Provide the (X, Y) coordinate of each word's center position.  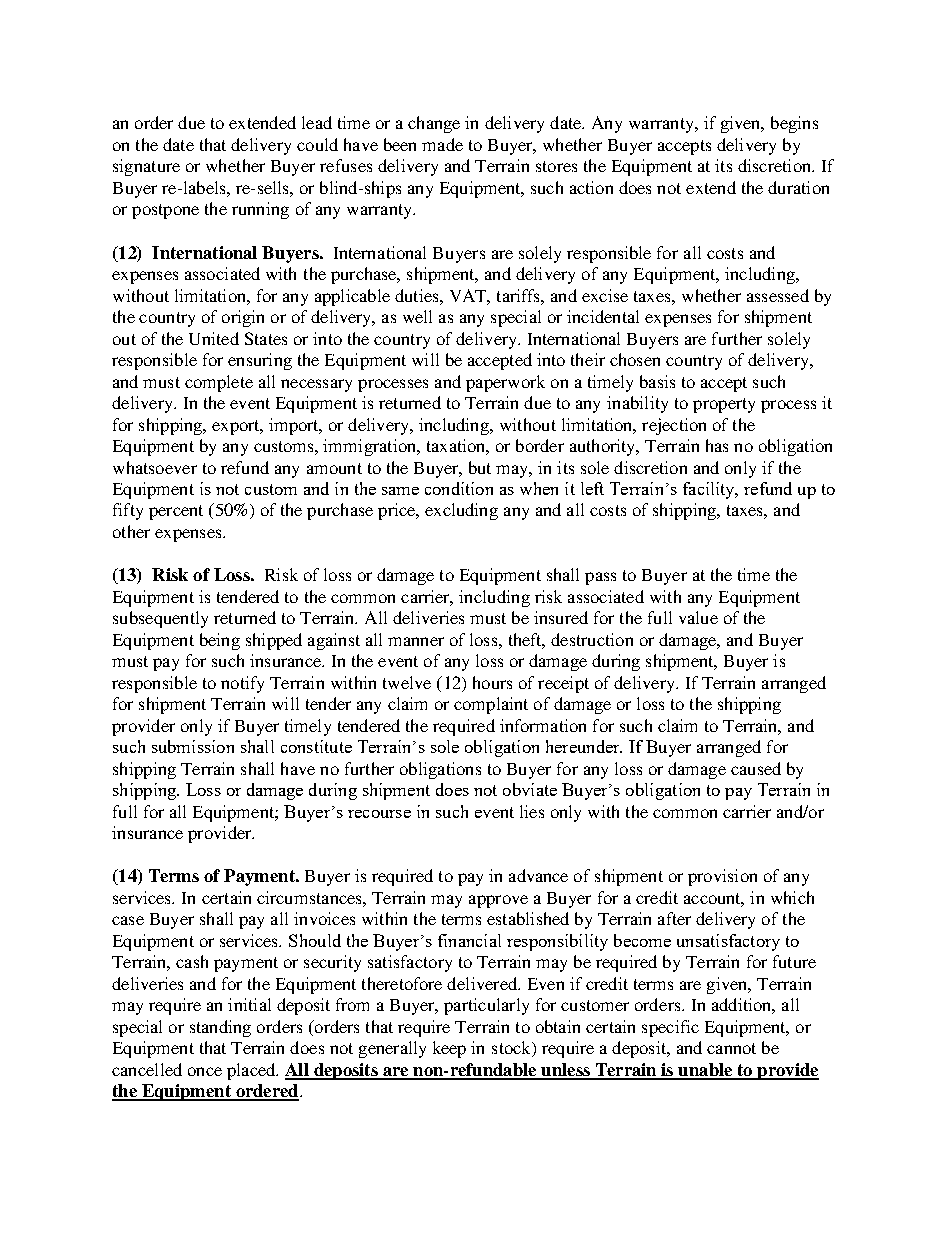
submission (193, 746)
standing (220, 1028)
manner (416, 641)
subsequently (160, 619)
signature (146, 167)
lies (532, 811)
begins (794, 124)
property (724, 405)
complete (219, 383)
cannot (731, 1048)
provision (722, 877)
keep (449, 1049)
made (442, 144)
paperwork (505, 383)
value (698, 617)
